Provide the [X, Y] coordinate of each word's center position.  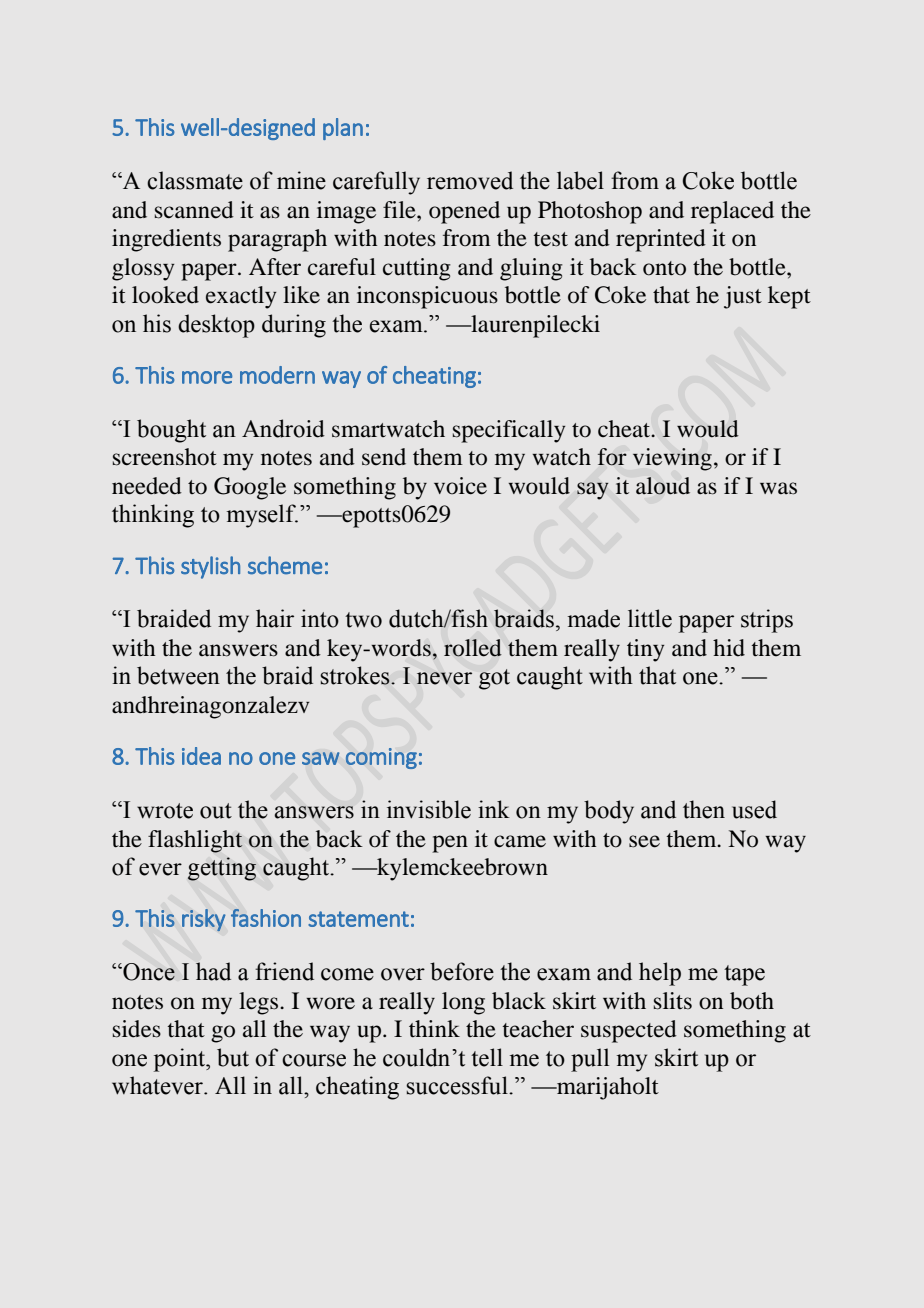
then [704, 809]
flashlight [195, 841]
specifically [509, 431]
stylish [210, 567]
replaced [732, 212]
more [207, 377]
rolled [473, 648]
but [233, 1057]
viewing [672, 459]
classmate [195, 180]
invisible [429, 809]
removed [470, 180]
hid [729, 648]
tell [487, 1057]
